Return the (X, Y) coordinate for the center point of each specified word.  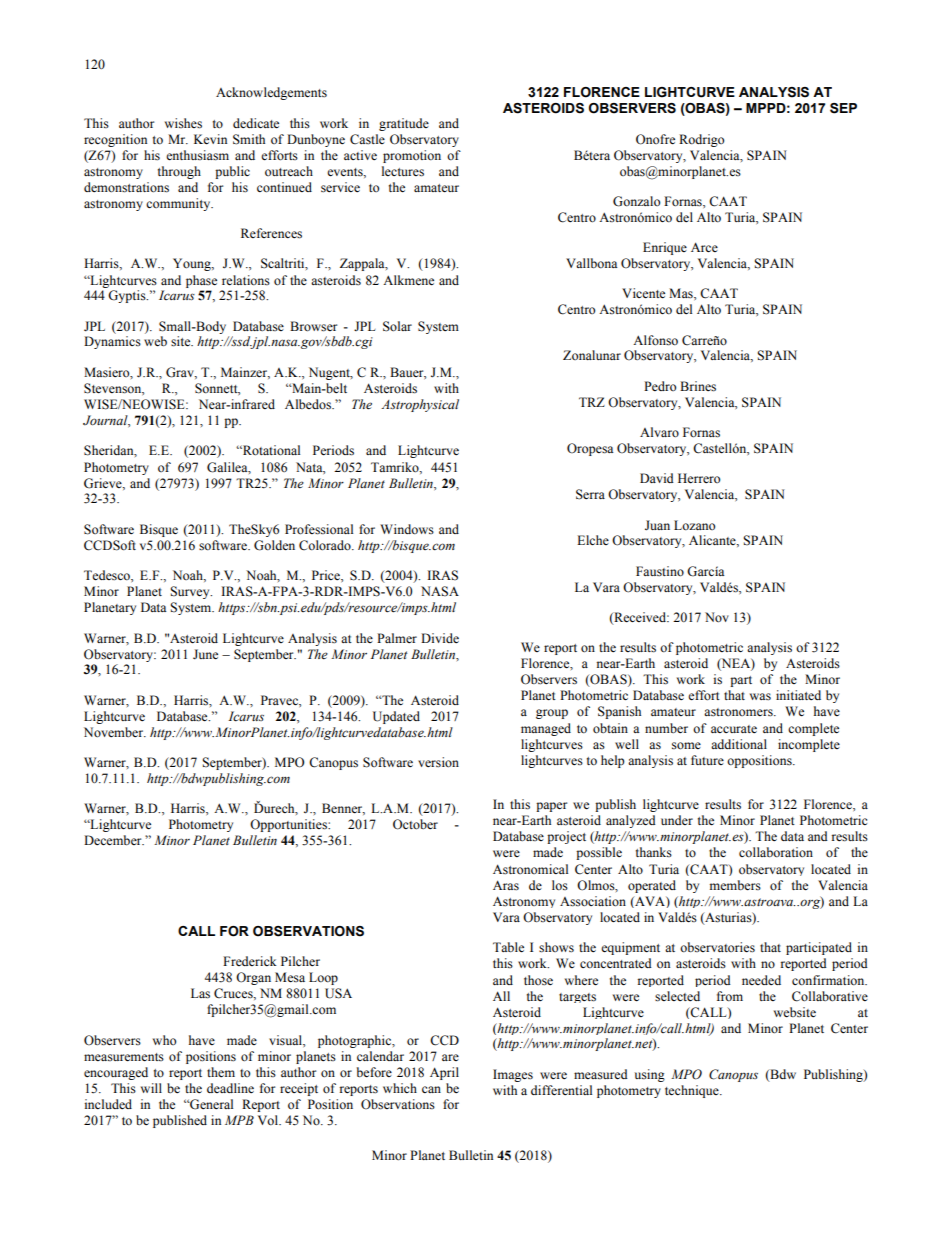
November (115, 732)
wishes (183, 123)
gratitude (404, 124)
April (444, 1073)
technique (693, 1091)
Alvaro (659, 432)
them (221, 1072)
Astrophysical (420, 405)
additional (739, 744)
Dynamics (112, 342)
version (438, 762)
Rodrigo (701, 140)
